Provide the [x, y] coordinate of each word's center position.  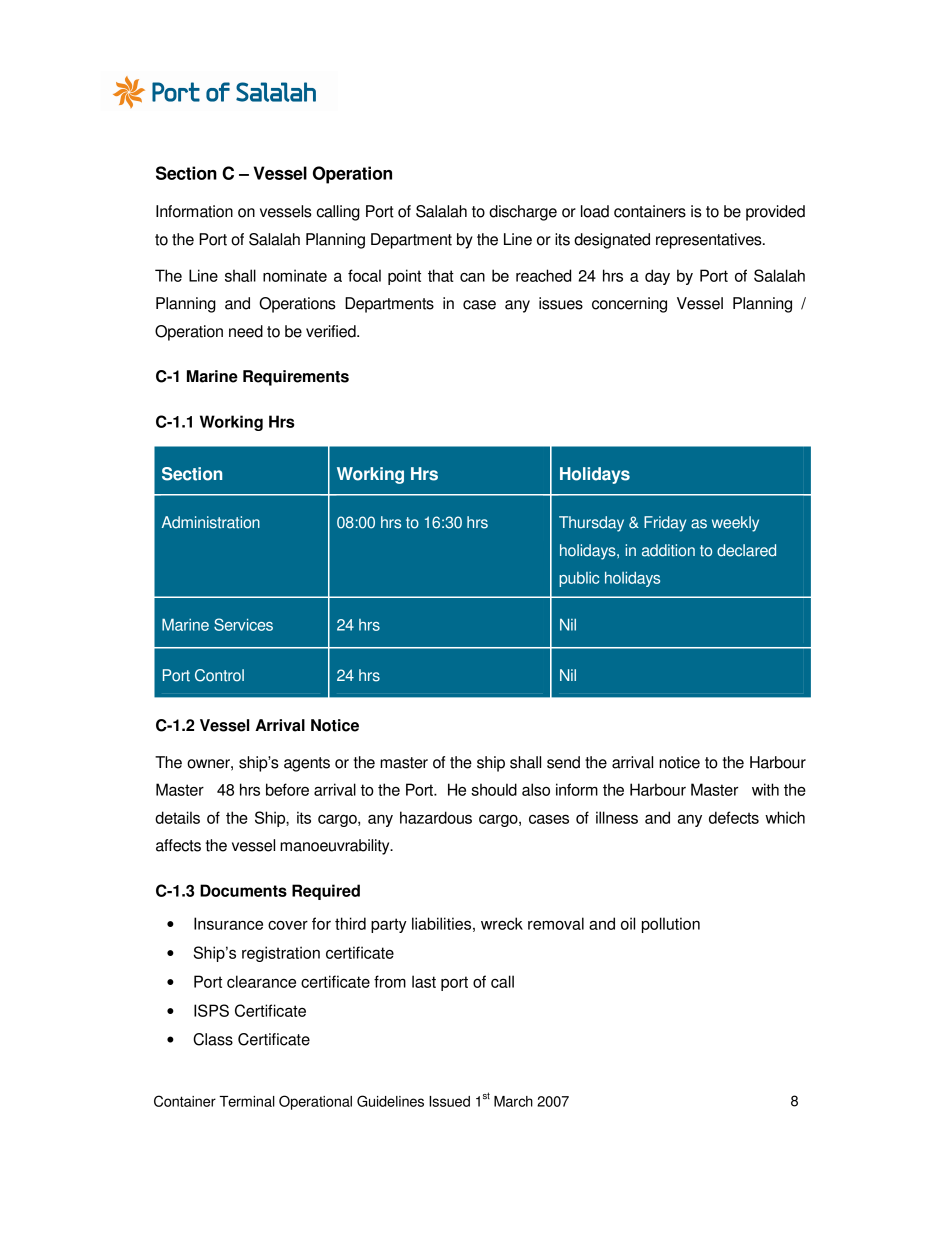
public [579, 579]
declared [746, 550]
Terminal [247, 1101]
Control [219, 675]
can [472, 277]
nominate [295, 275]
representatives [710, 241]
